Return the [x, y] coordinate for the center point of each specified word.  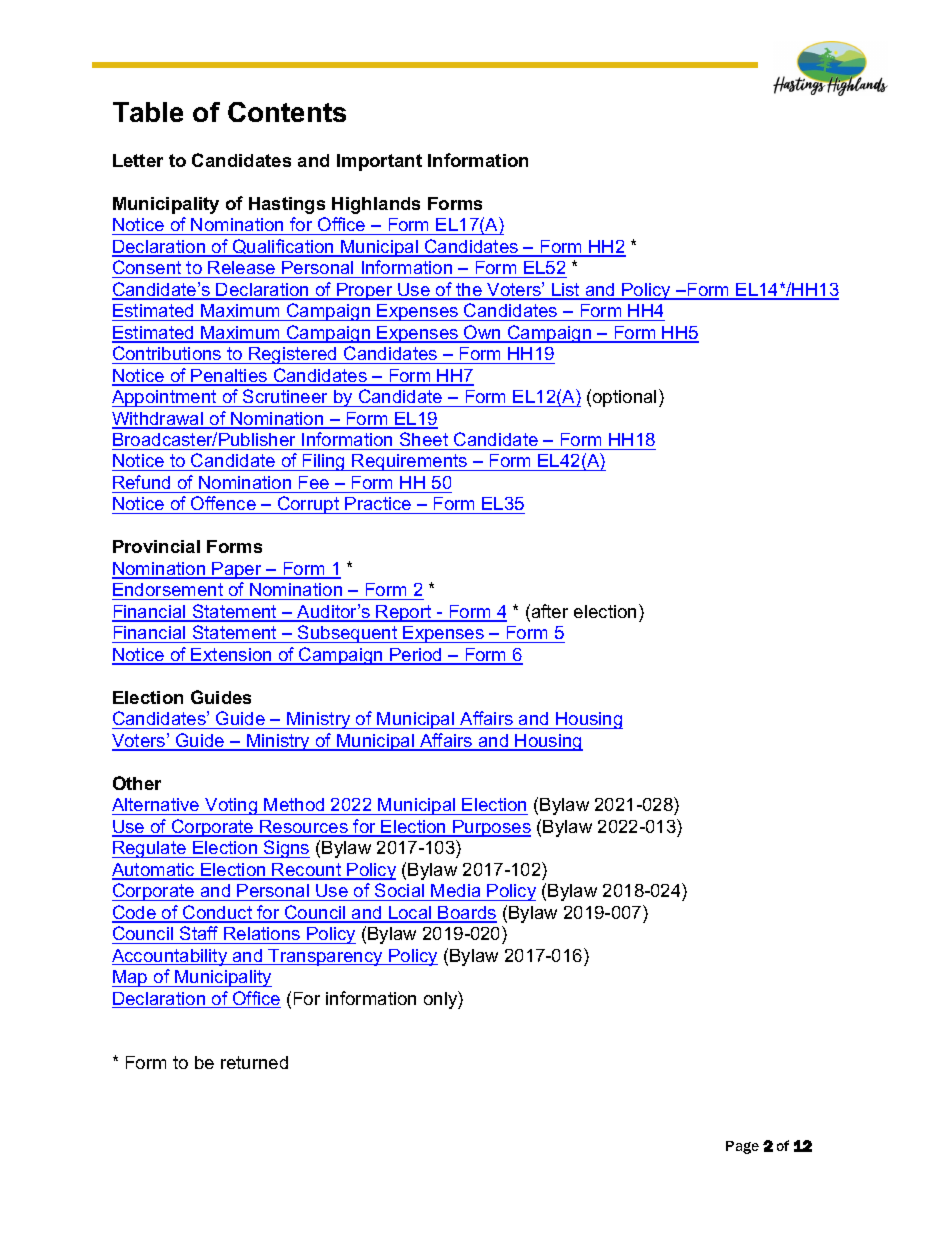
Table [148, 112]
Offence [223, 505]
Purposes [491, 828]
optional [624, 398]
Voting [231, 806]
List [566, 291]
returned [254, 1062]
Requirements [410, 462]
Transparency [326, 957]
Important [379, 162]
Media [455, 890]
